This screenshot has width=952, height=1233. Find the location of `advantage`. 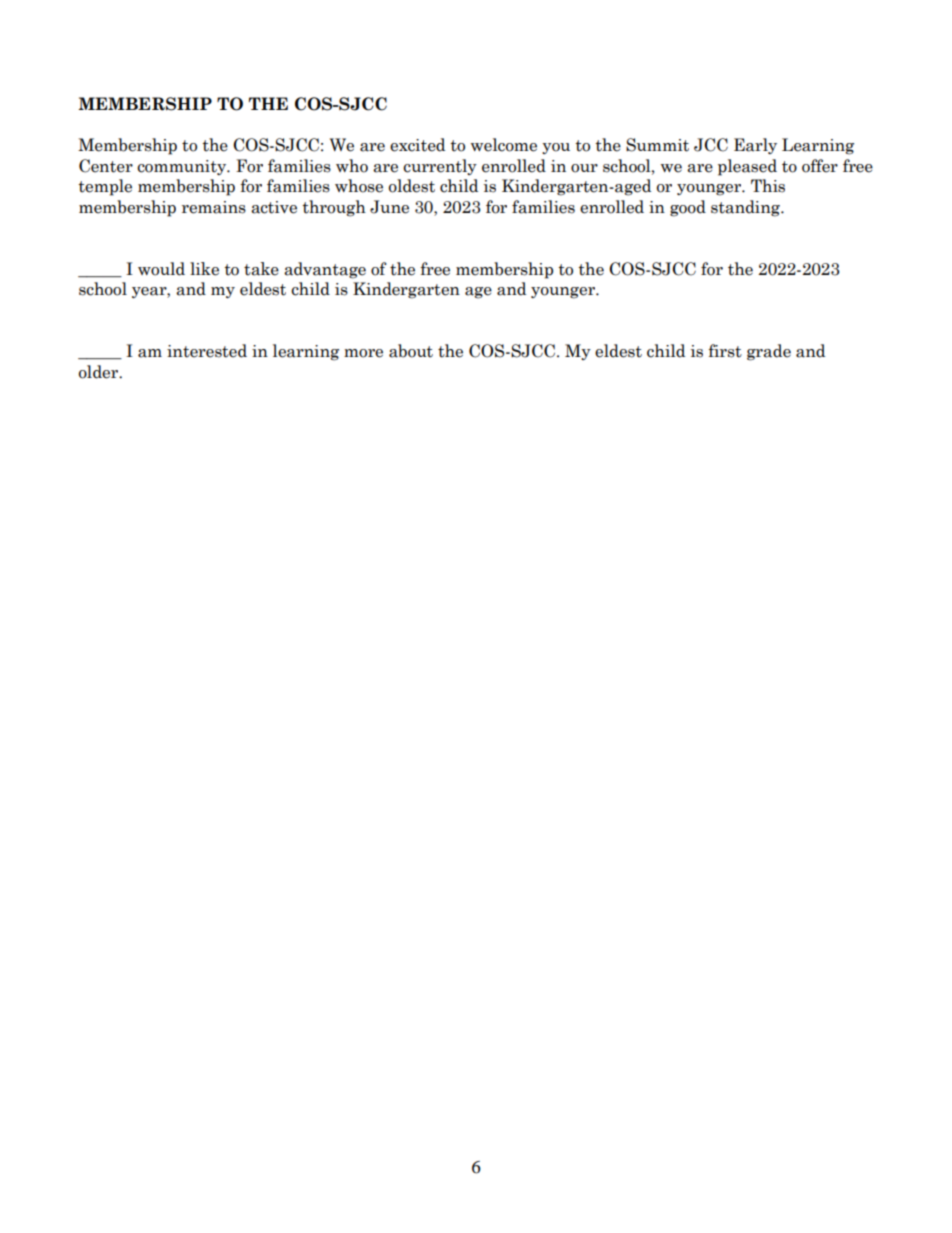

advantage is located at coordinates (325, 270).
